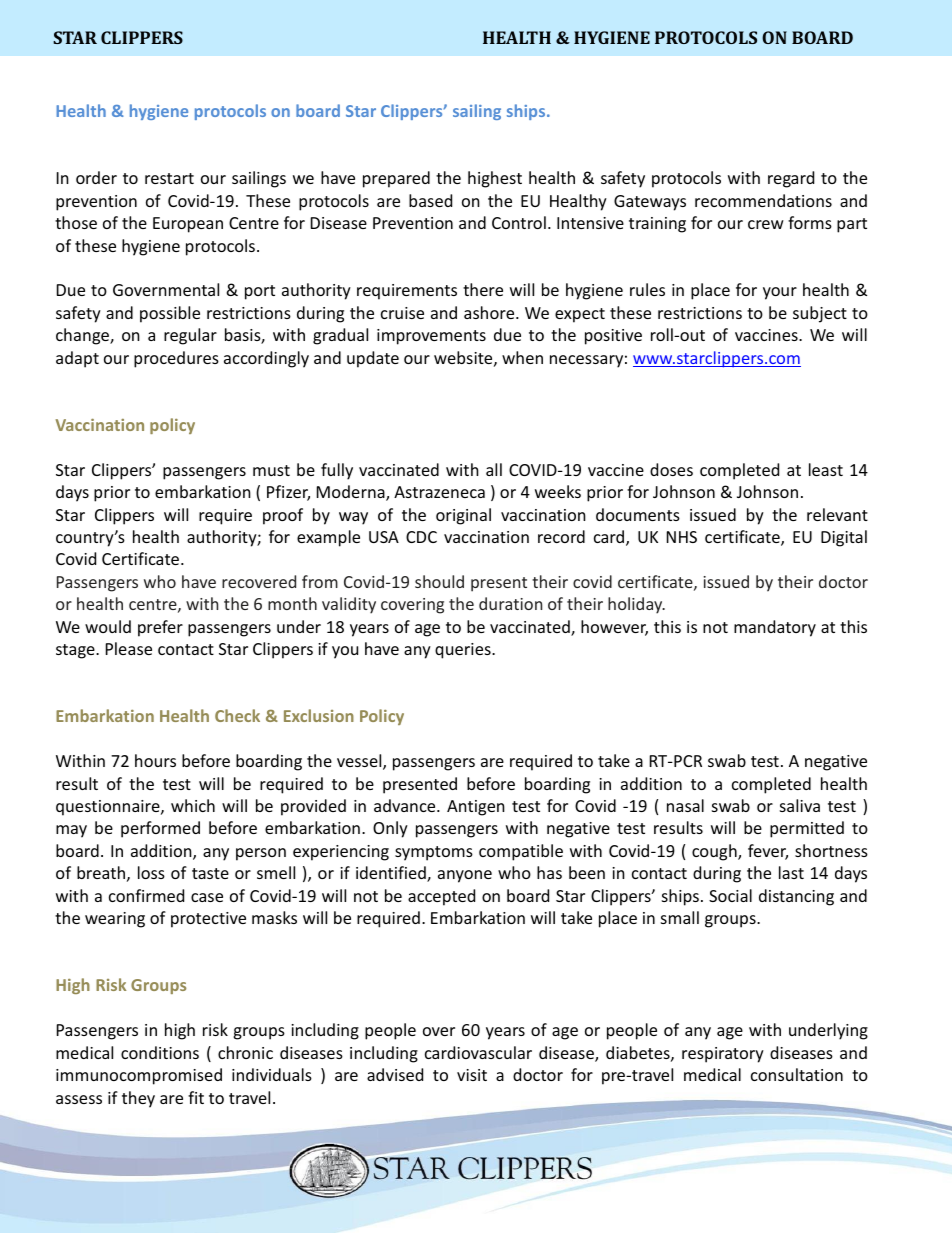 The width and height of the screenshot is (952, 1233). I want to click on mandatory, so click(775, 628).
